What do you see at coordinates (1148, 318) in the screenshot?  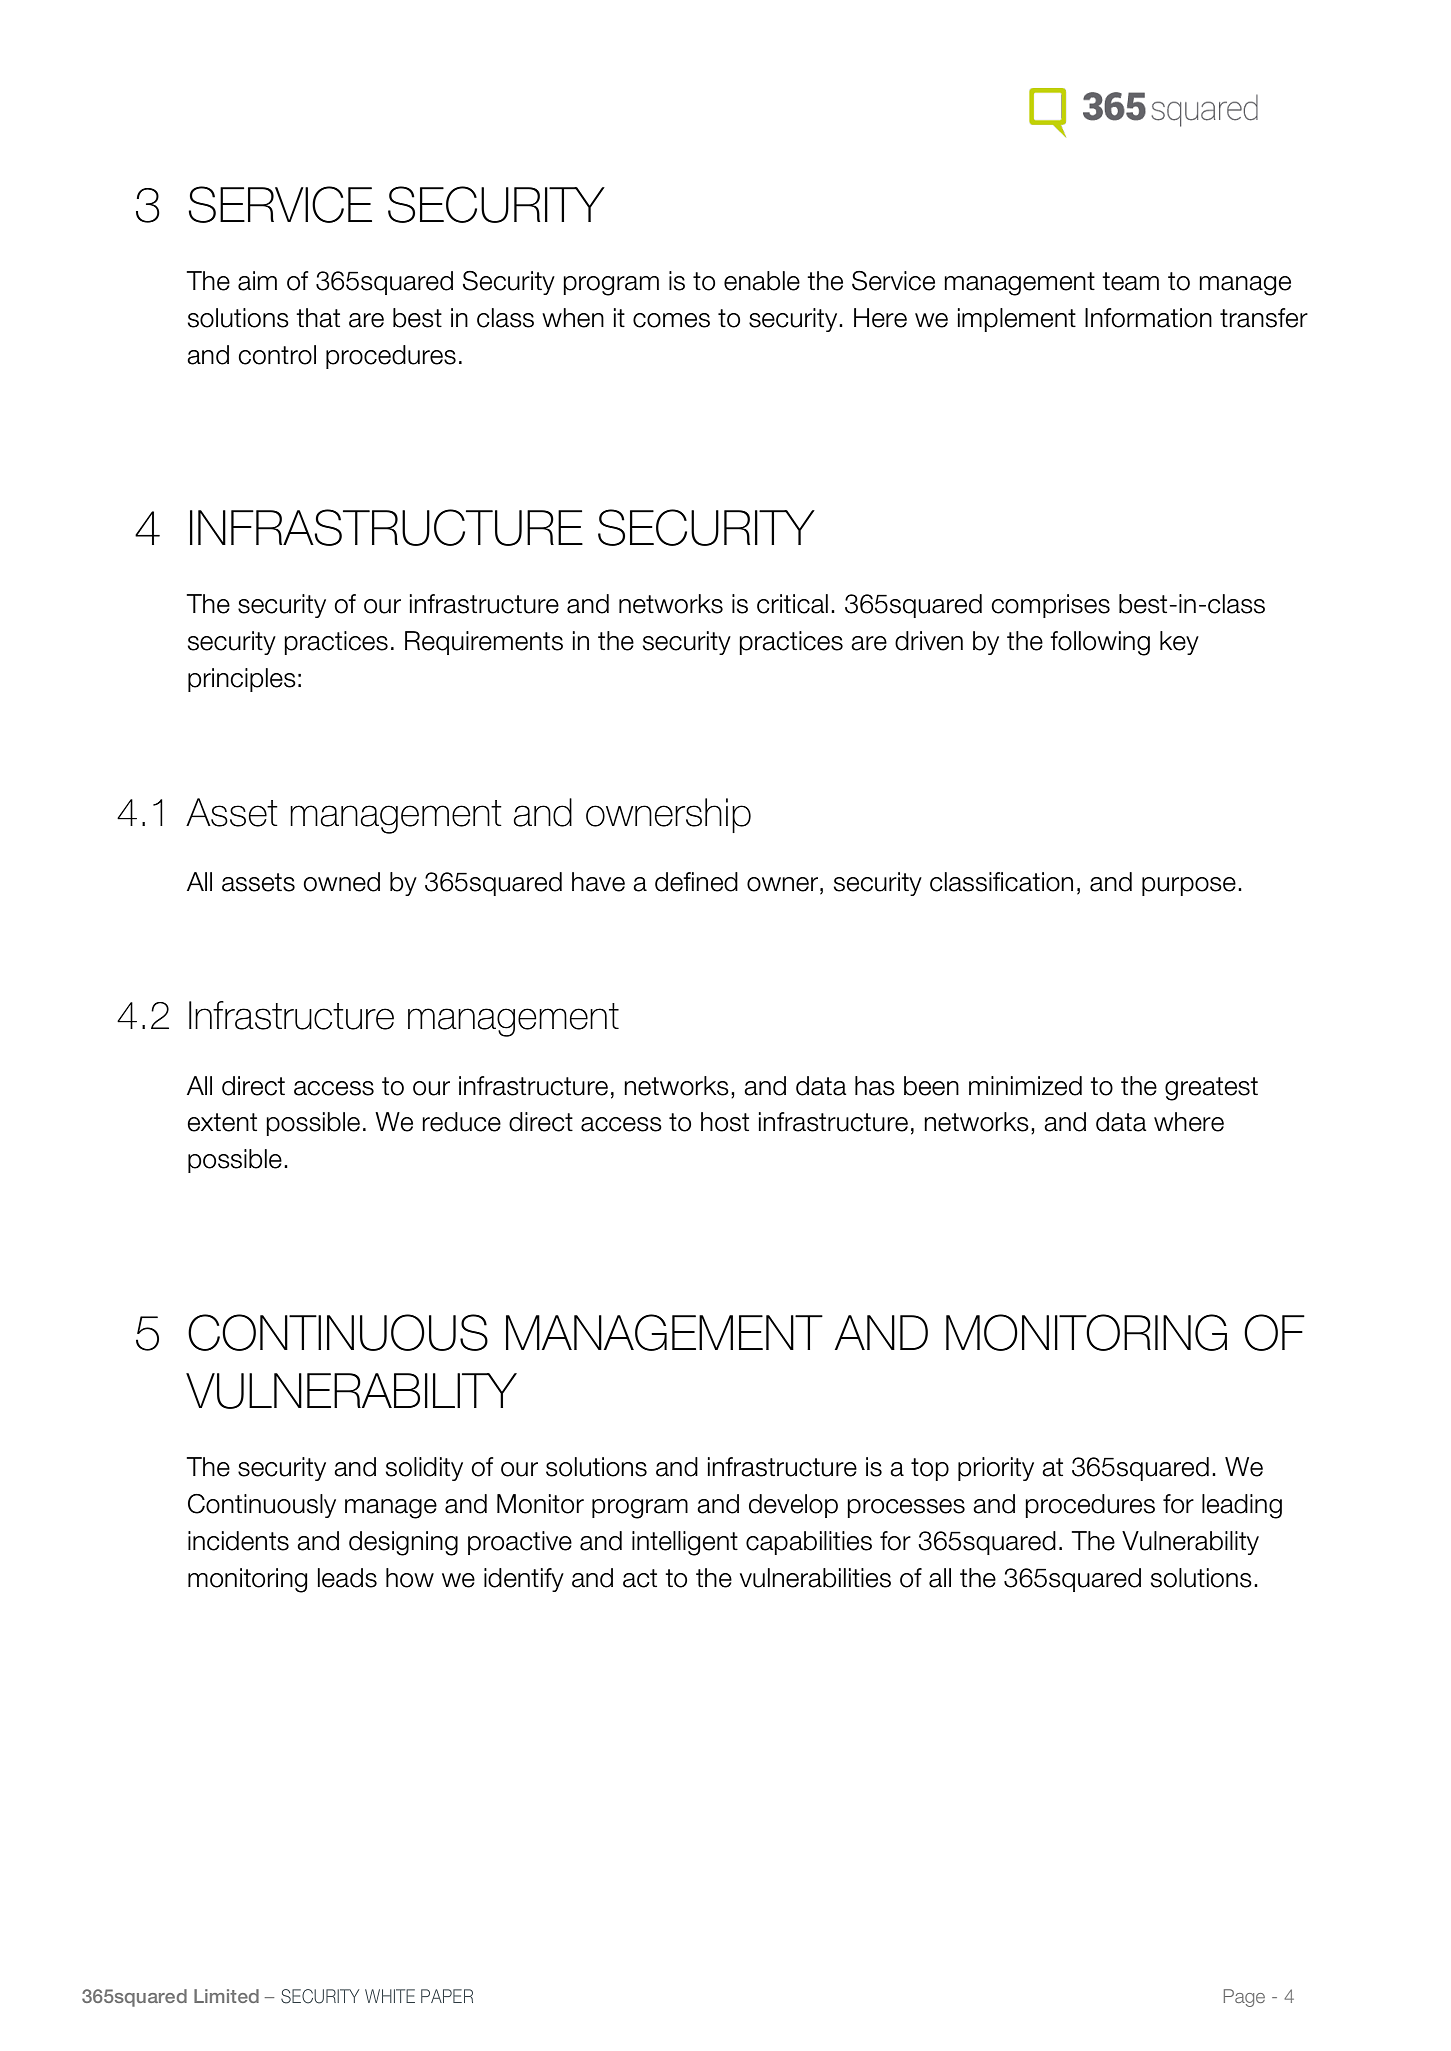 I see `Information` at bounding box center [1148, 318].
